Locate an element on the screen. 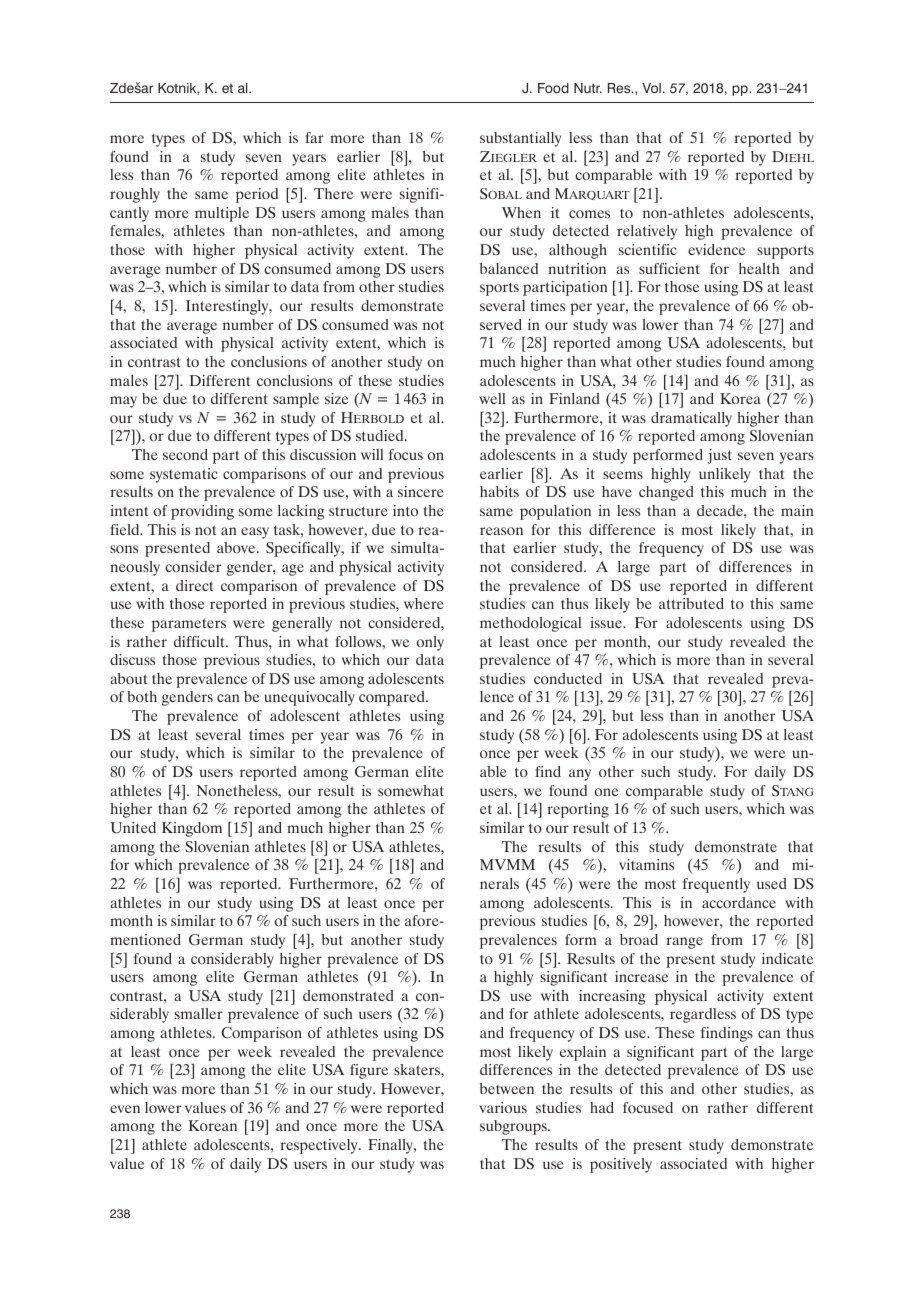 This screenshot has width=924, height=1308. various is located at coordinates (503, 1107).
